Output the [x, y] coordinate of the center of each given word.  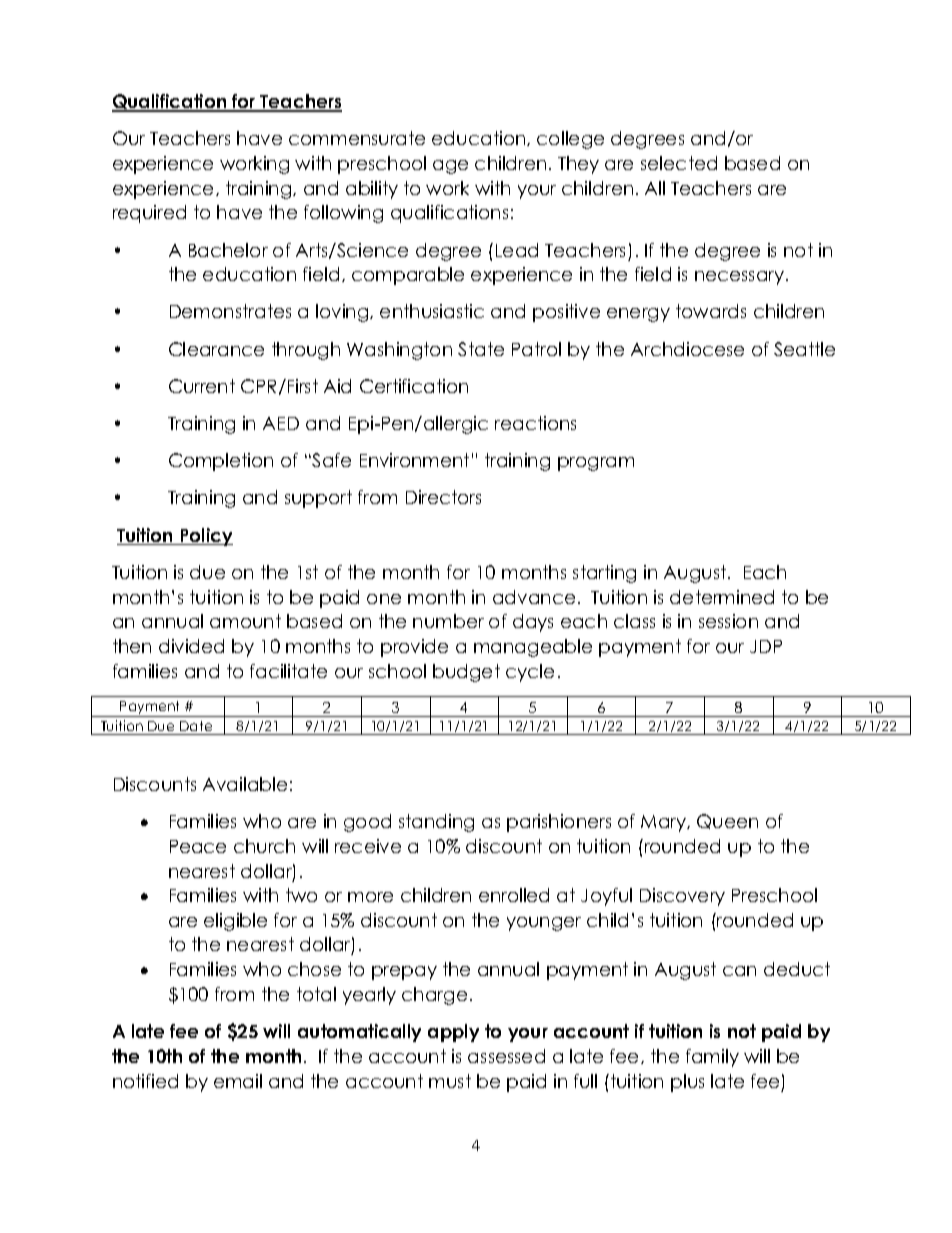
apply [453, 1033]
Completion [221, 462]
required [149, 214]
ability [372, 190]
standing [436, 823]
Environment [414, 460]
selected [679, 163]
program [596, 464]
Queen [727, 821]
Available [245, 784]
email [238, 1081]
